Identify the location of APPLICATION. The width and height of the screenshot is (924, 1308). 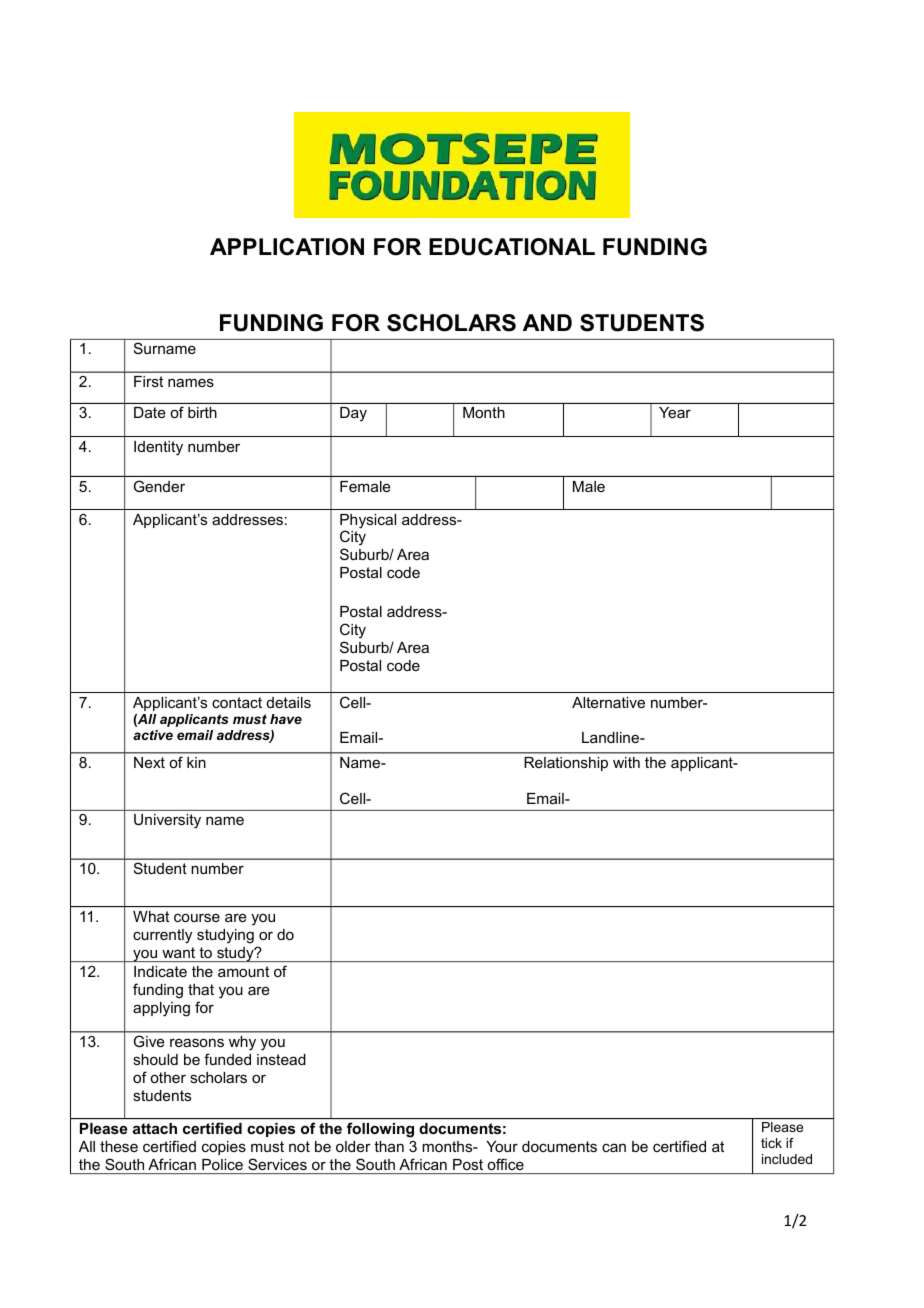
(287, 247).
